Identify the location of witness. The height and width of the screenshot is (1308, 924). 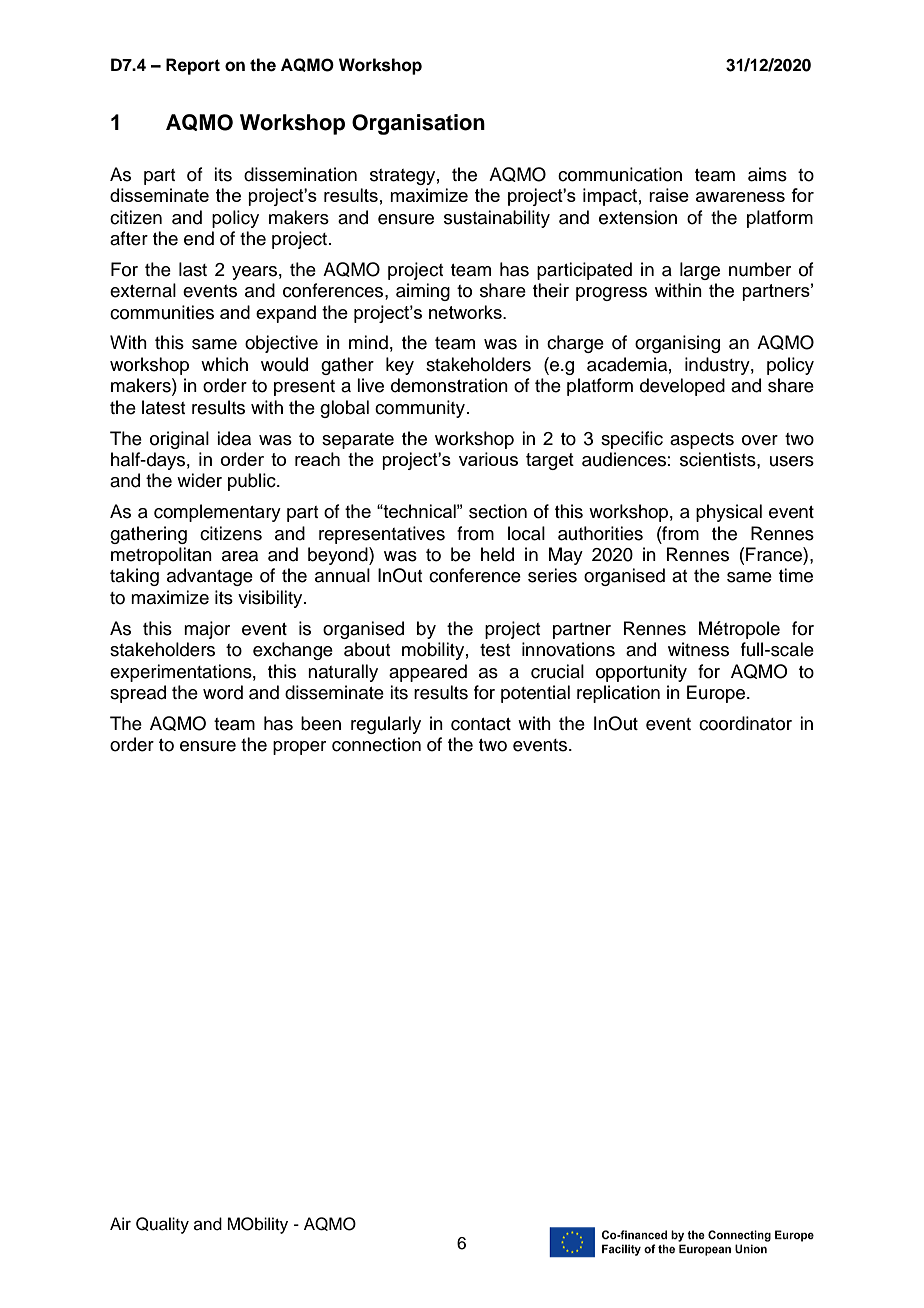
(698, 649).
